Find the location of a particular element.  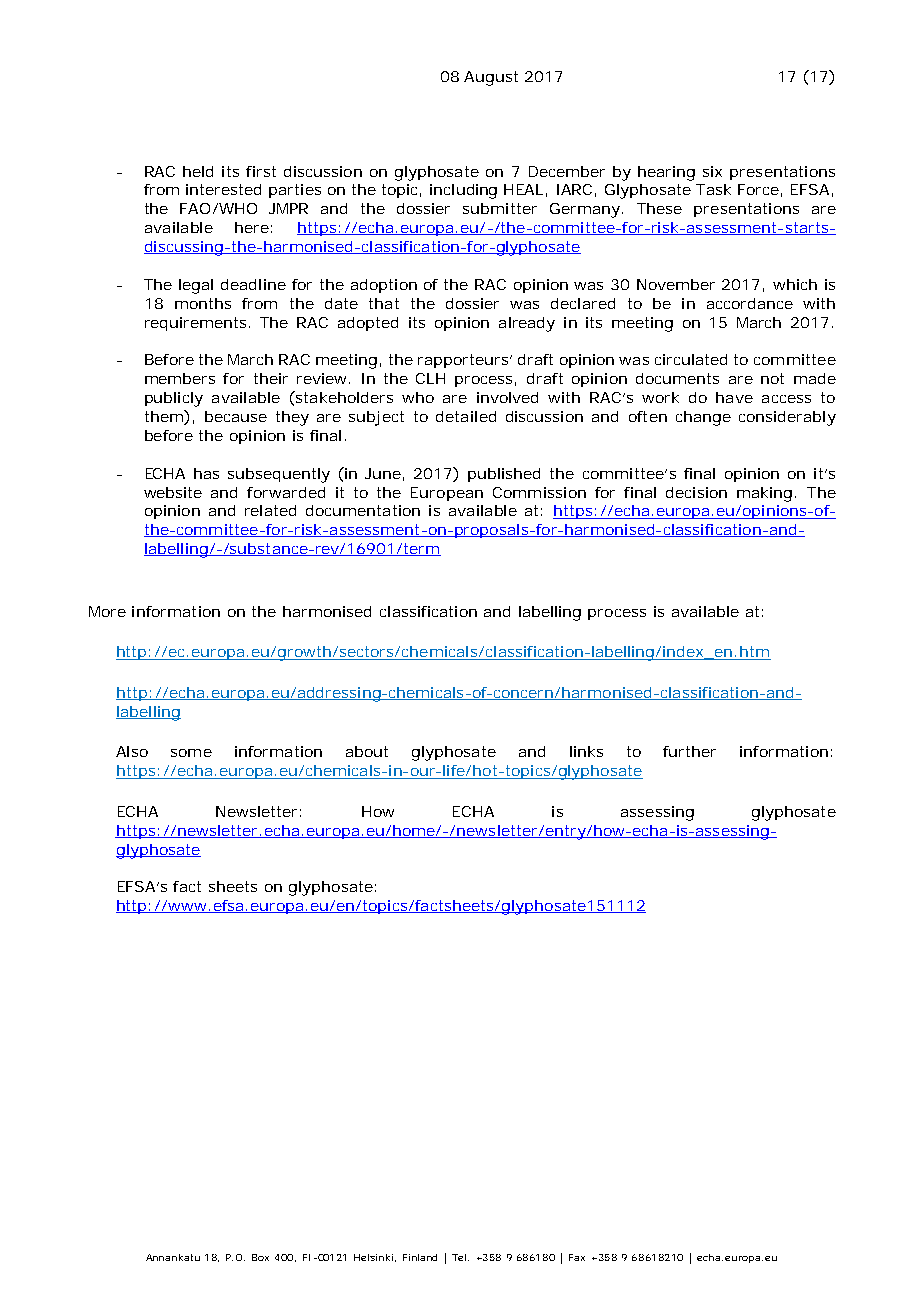

further is located at coordinates (689, 751).
